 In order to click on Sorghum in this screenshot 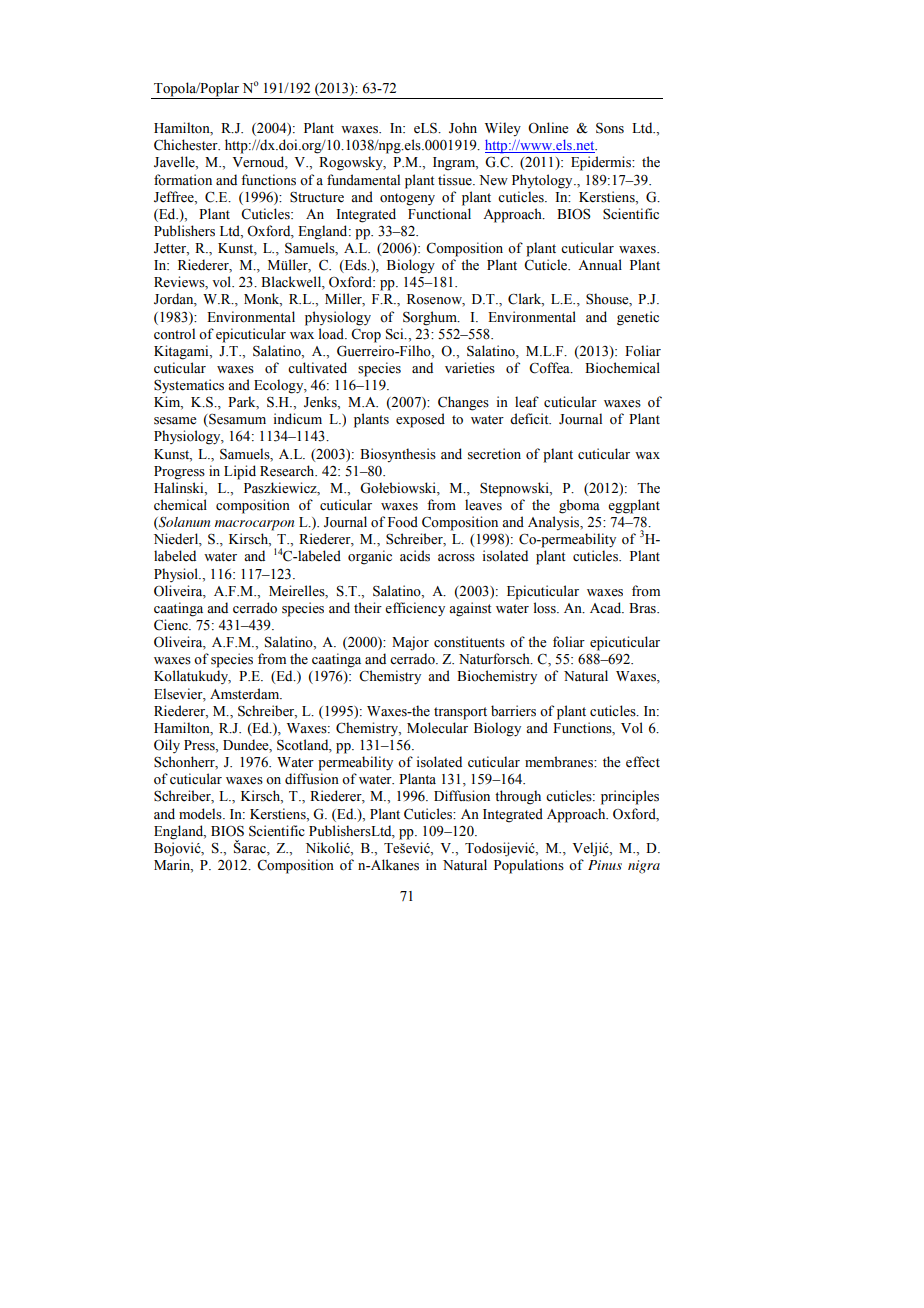, I will do `click(431, 318)`.
